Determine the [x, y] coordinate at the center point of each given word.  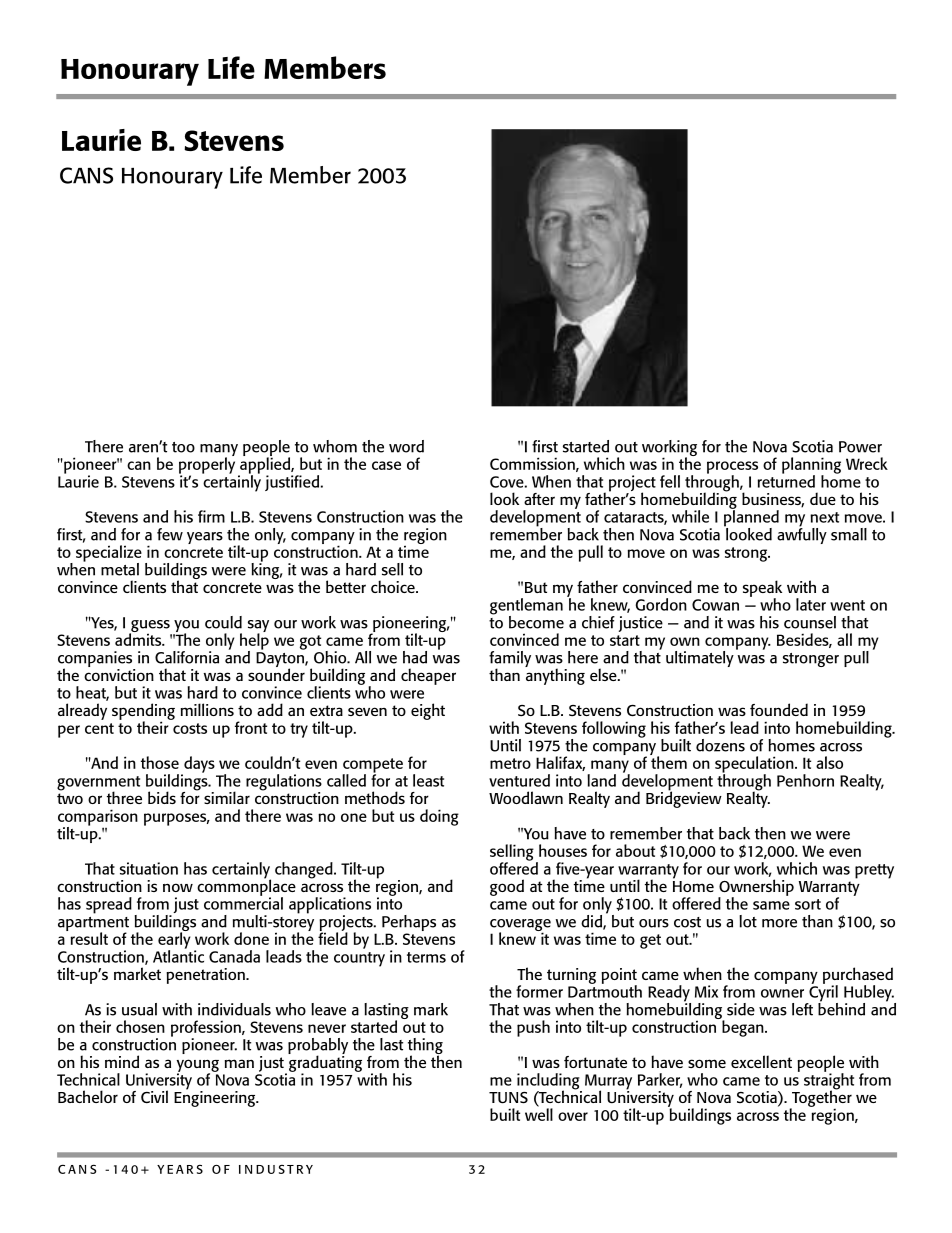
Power [860, 447]
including [549, 1082]
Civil [154, 1096]
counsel [810, 622]
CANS [86, 175]
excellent [761, 1061]
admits [139, 638]
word [406, 446]
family [510, 660]
